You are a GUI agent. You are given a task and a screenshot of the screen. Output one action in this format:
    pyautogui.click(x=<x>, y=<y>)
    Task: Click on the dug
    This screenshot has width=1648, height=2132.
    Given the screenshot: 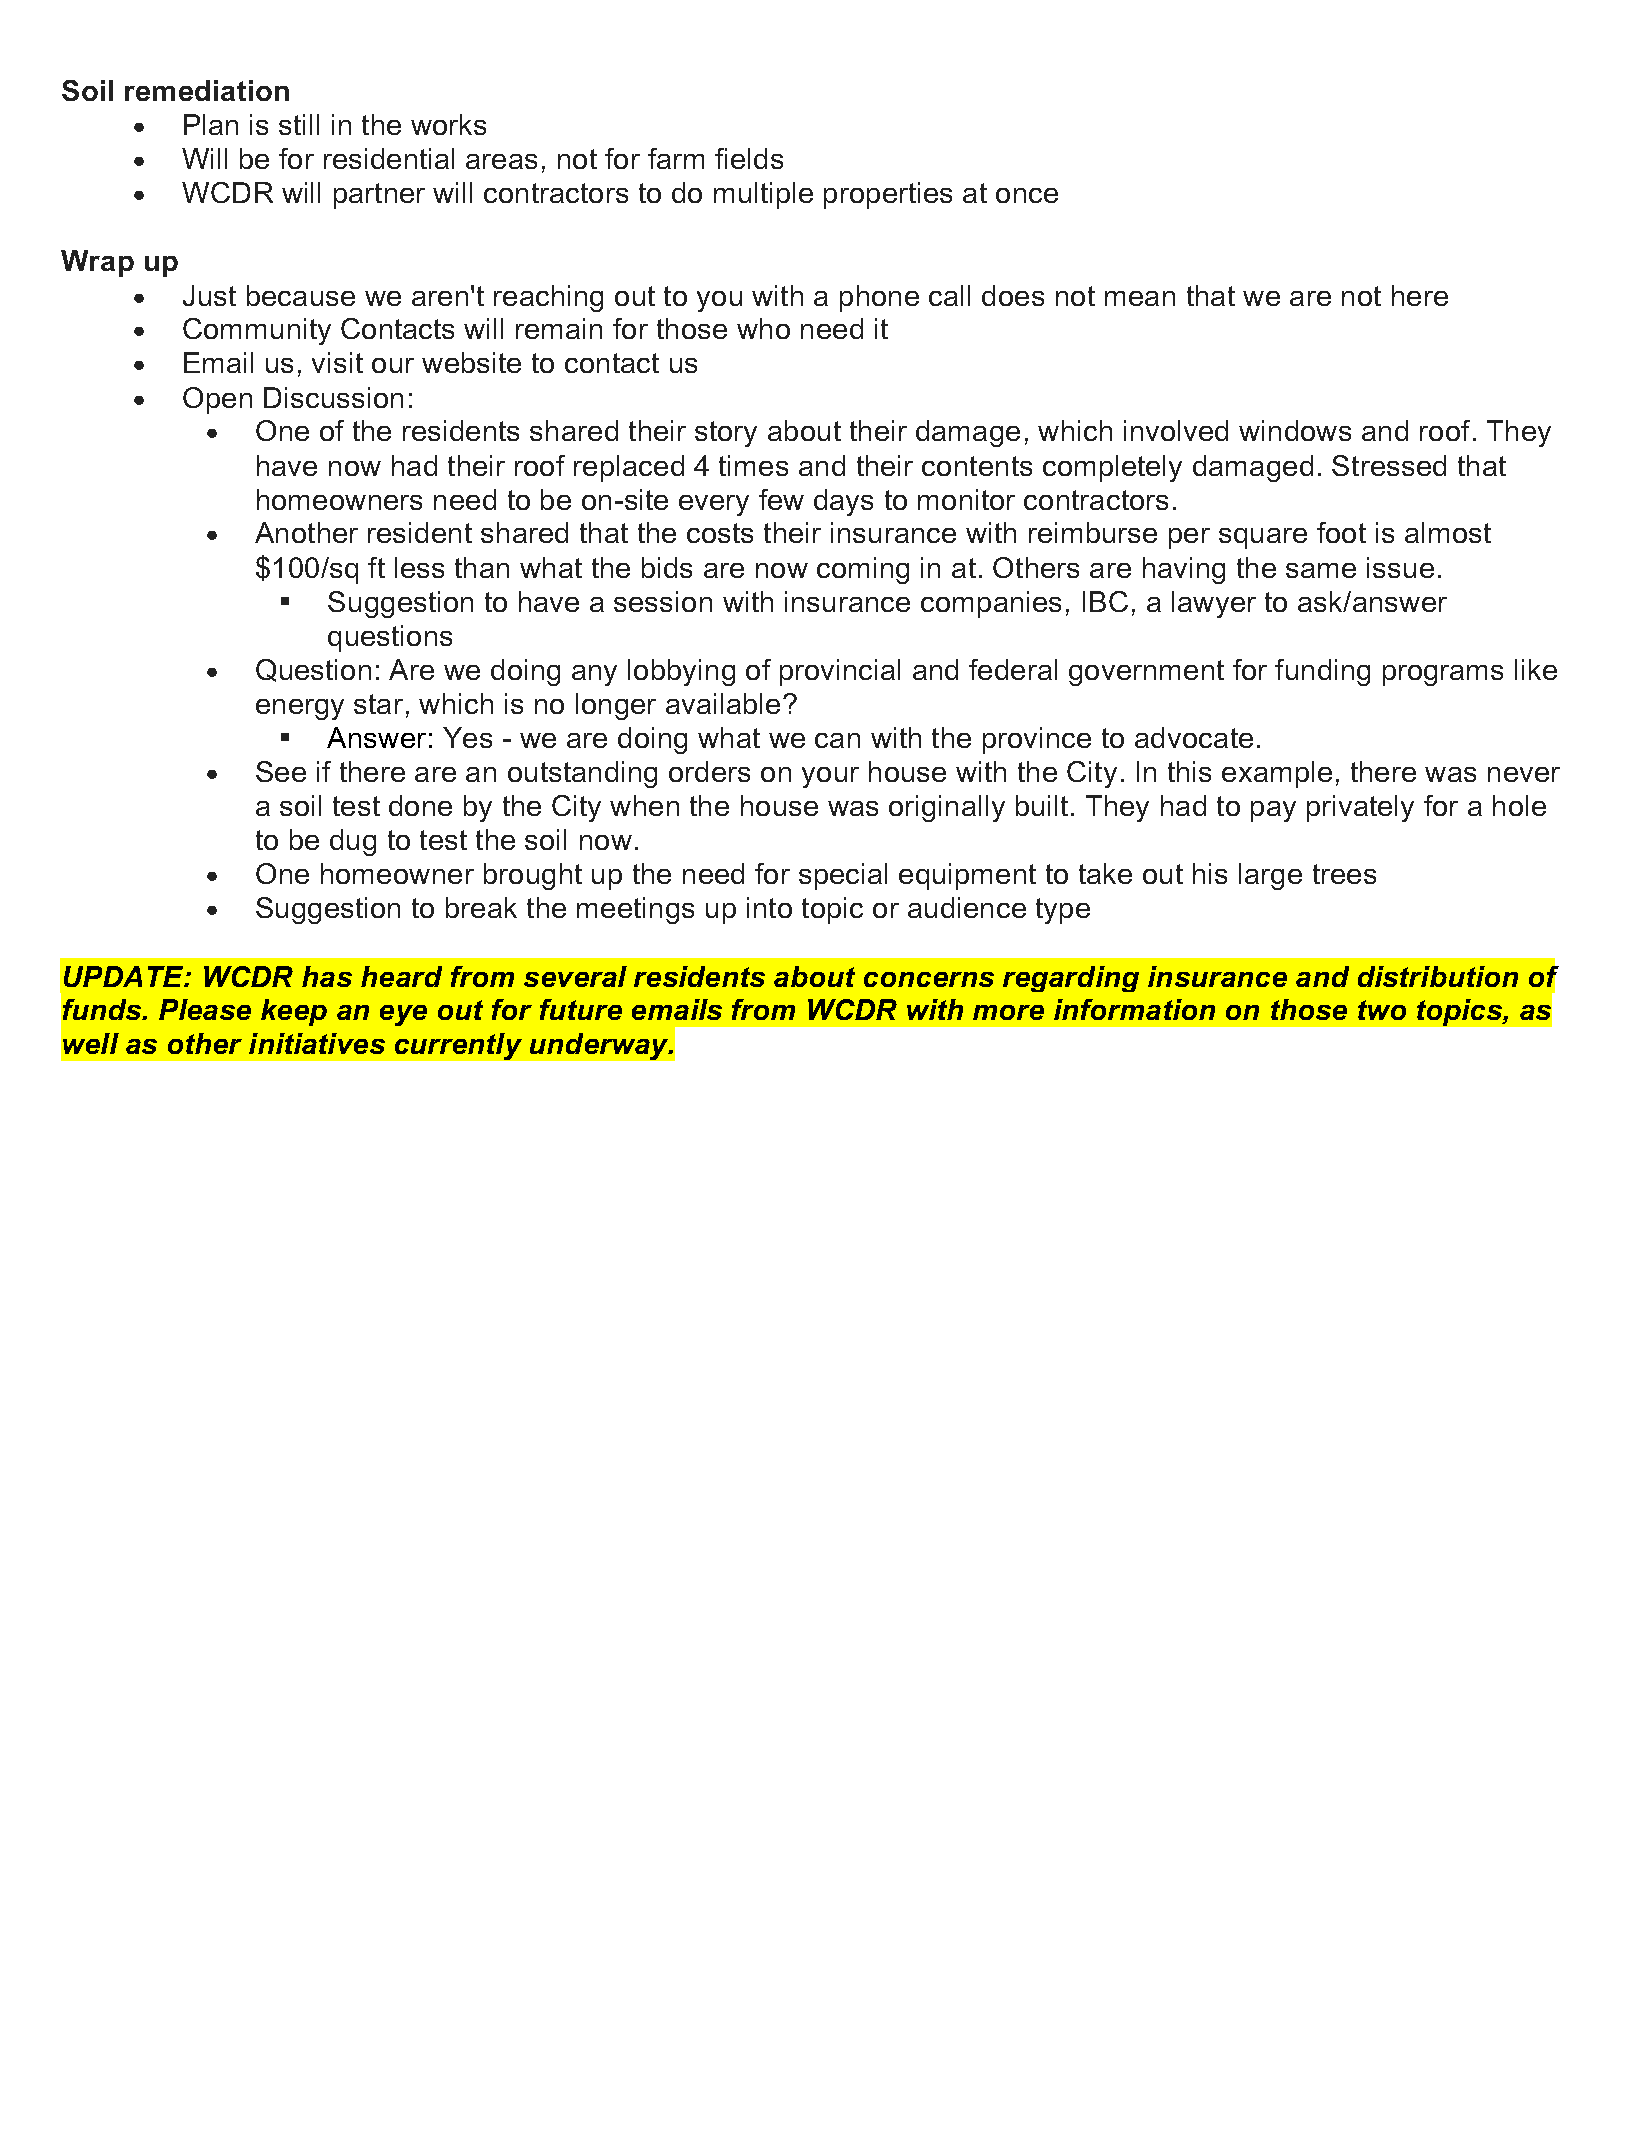 What is the action you would take?
    pyautogui.click(x=353, y=842)
